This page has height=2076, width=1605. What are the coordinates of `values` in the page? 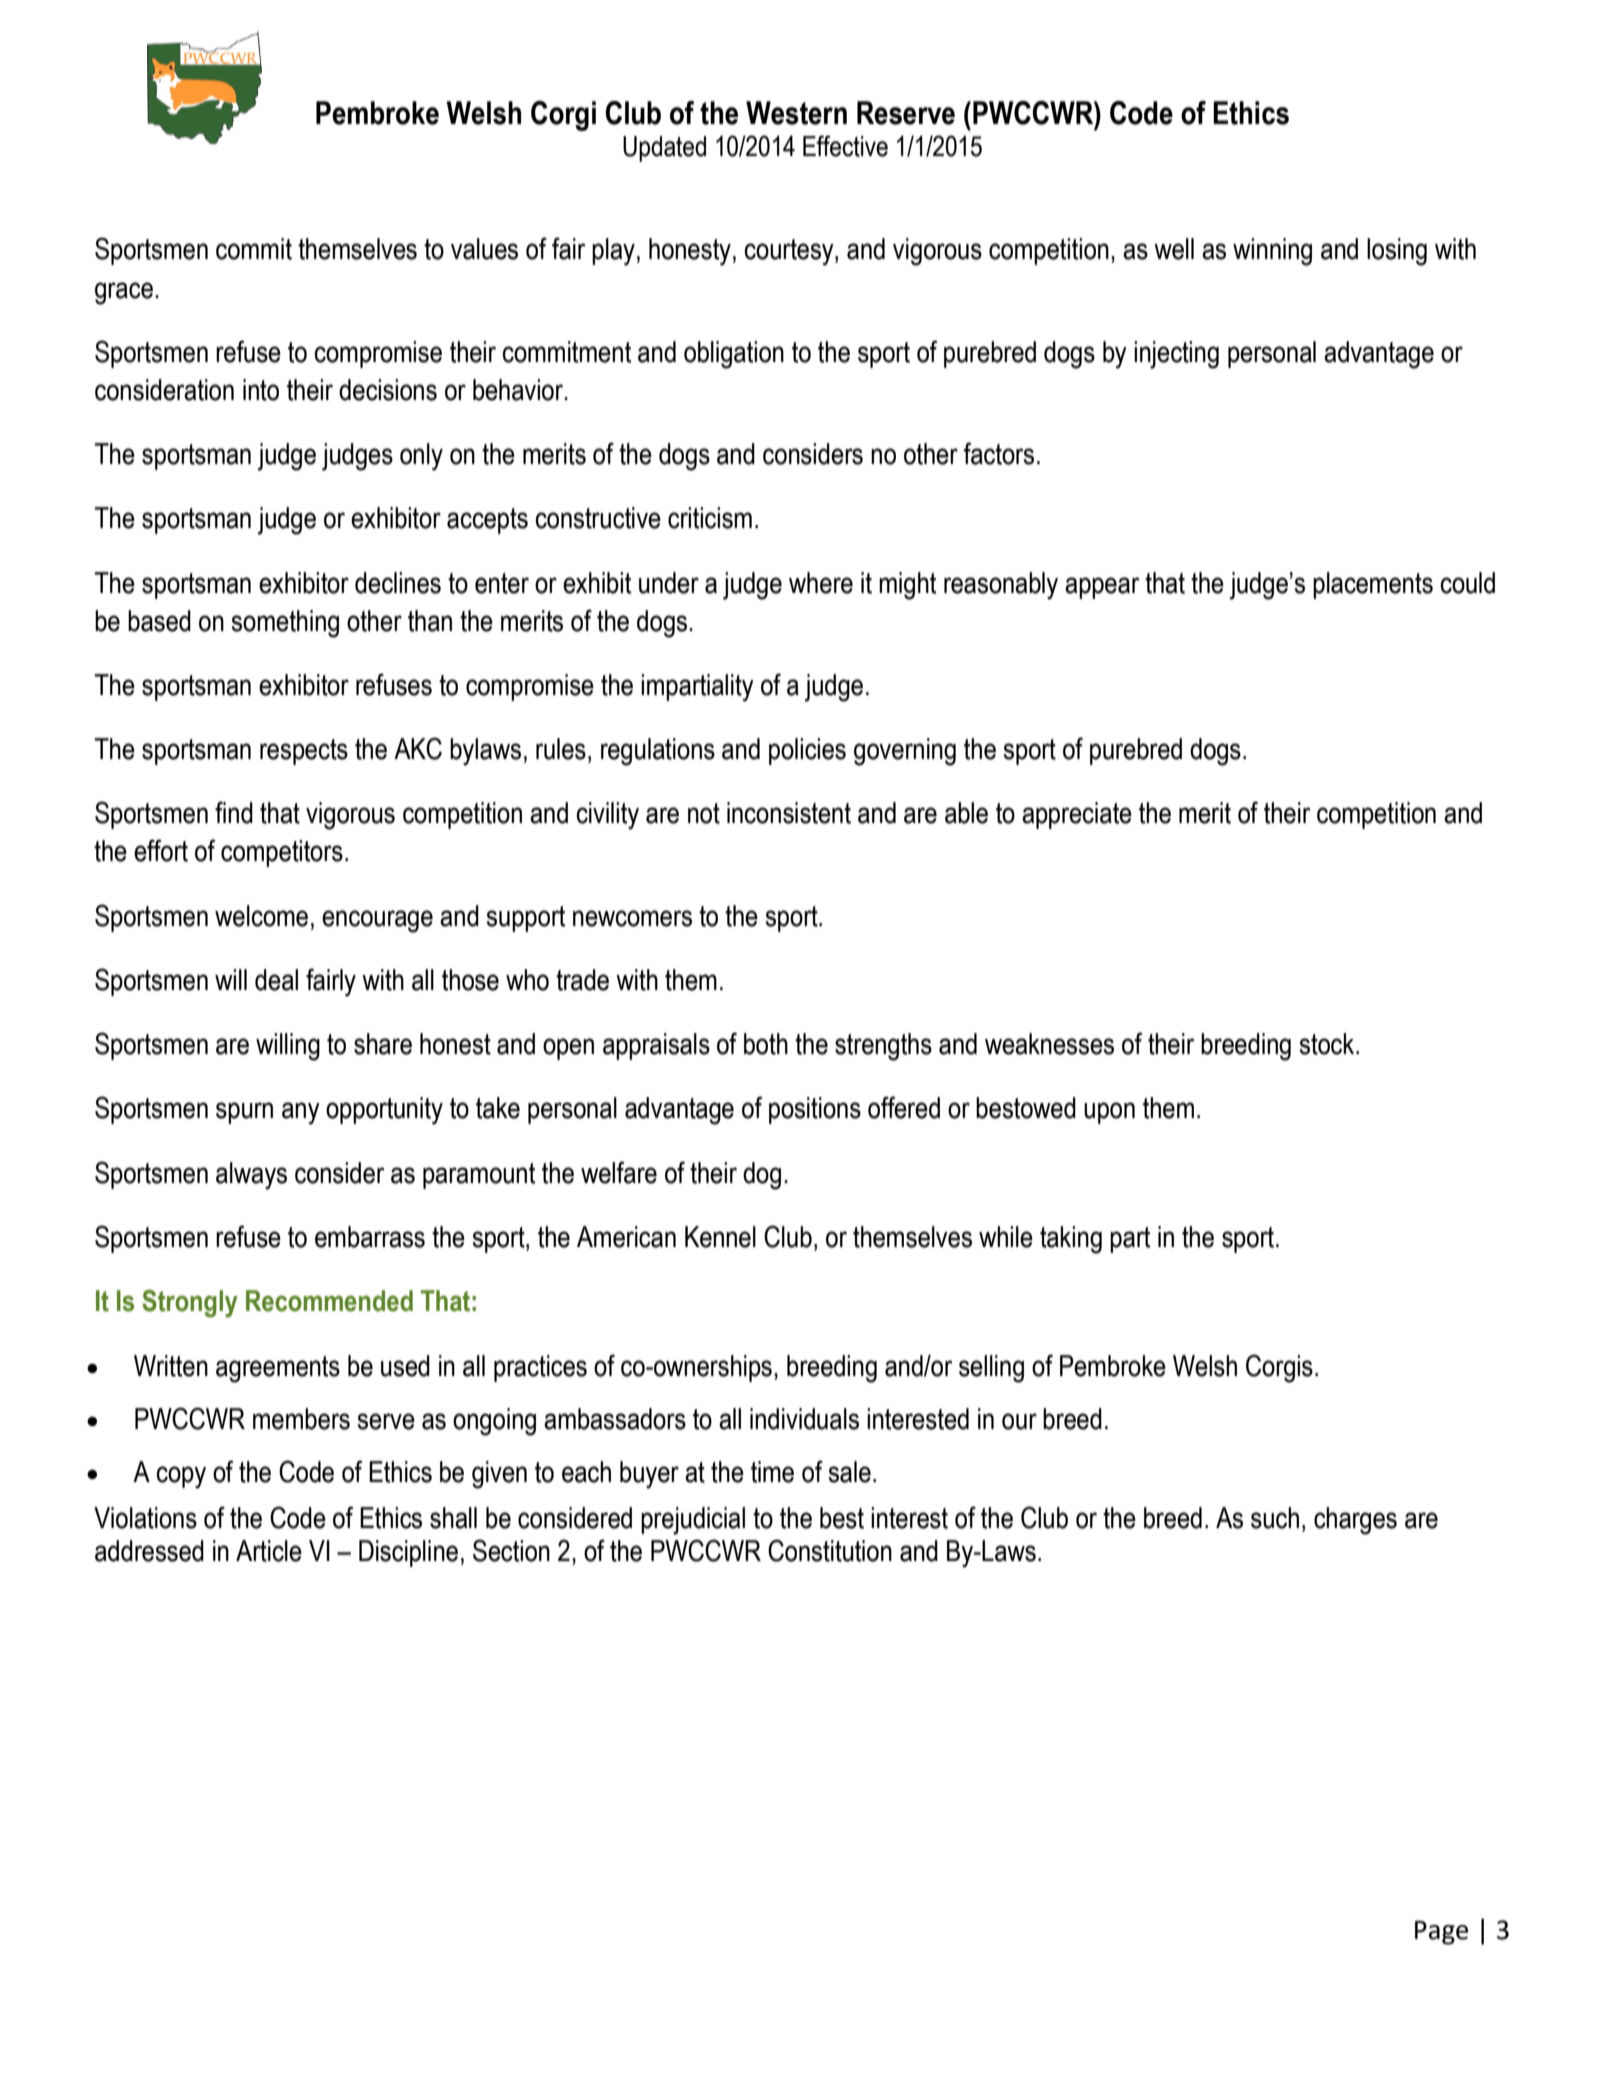 It's located at (484, 249).
